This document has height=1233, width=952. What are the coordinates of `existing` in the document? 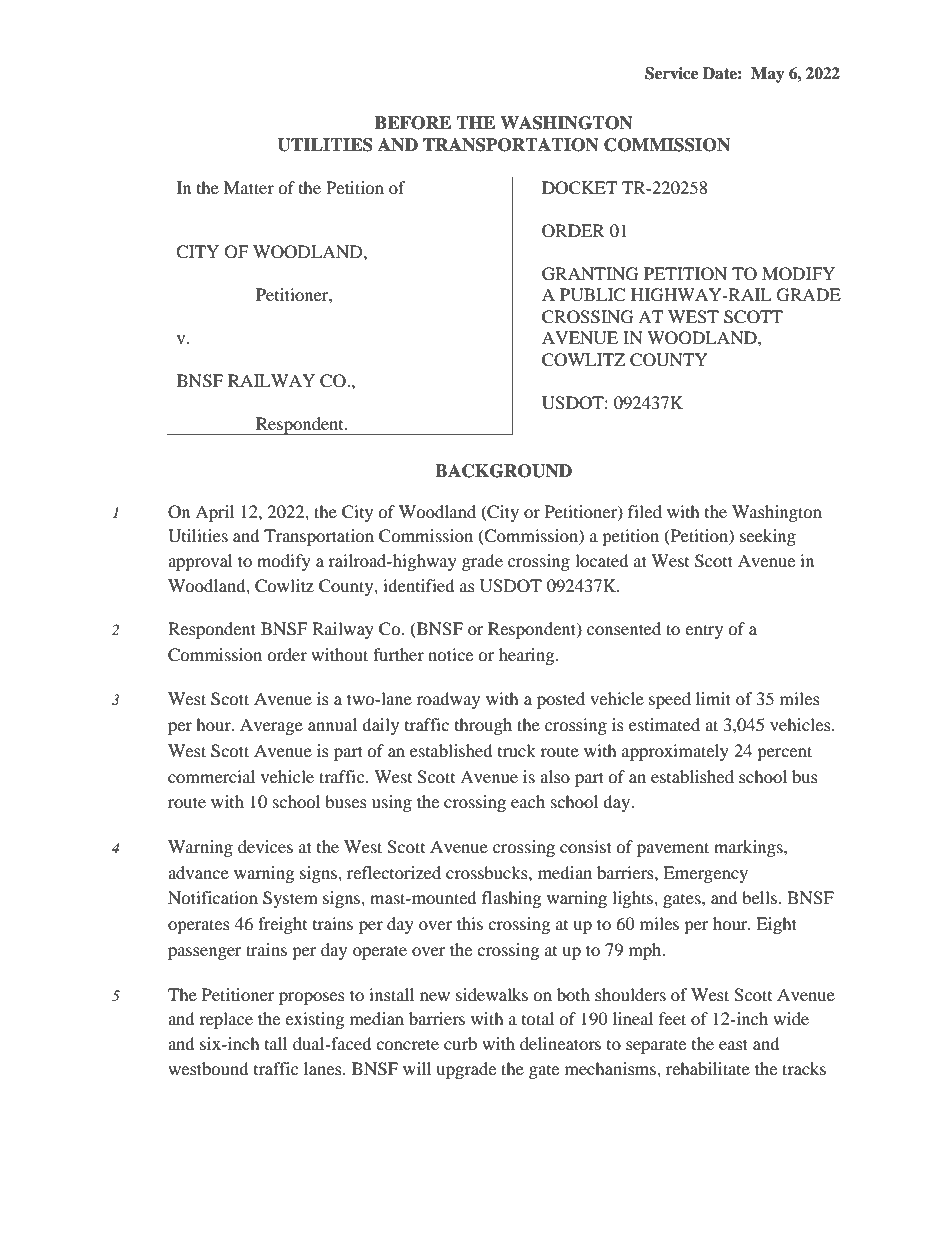 It's located at (314, 1020).
